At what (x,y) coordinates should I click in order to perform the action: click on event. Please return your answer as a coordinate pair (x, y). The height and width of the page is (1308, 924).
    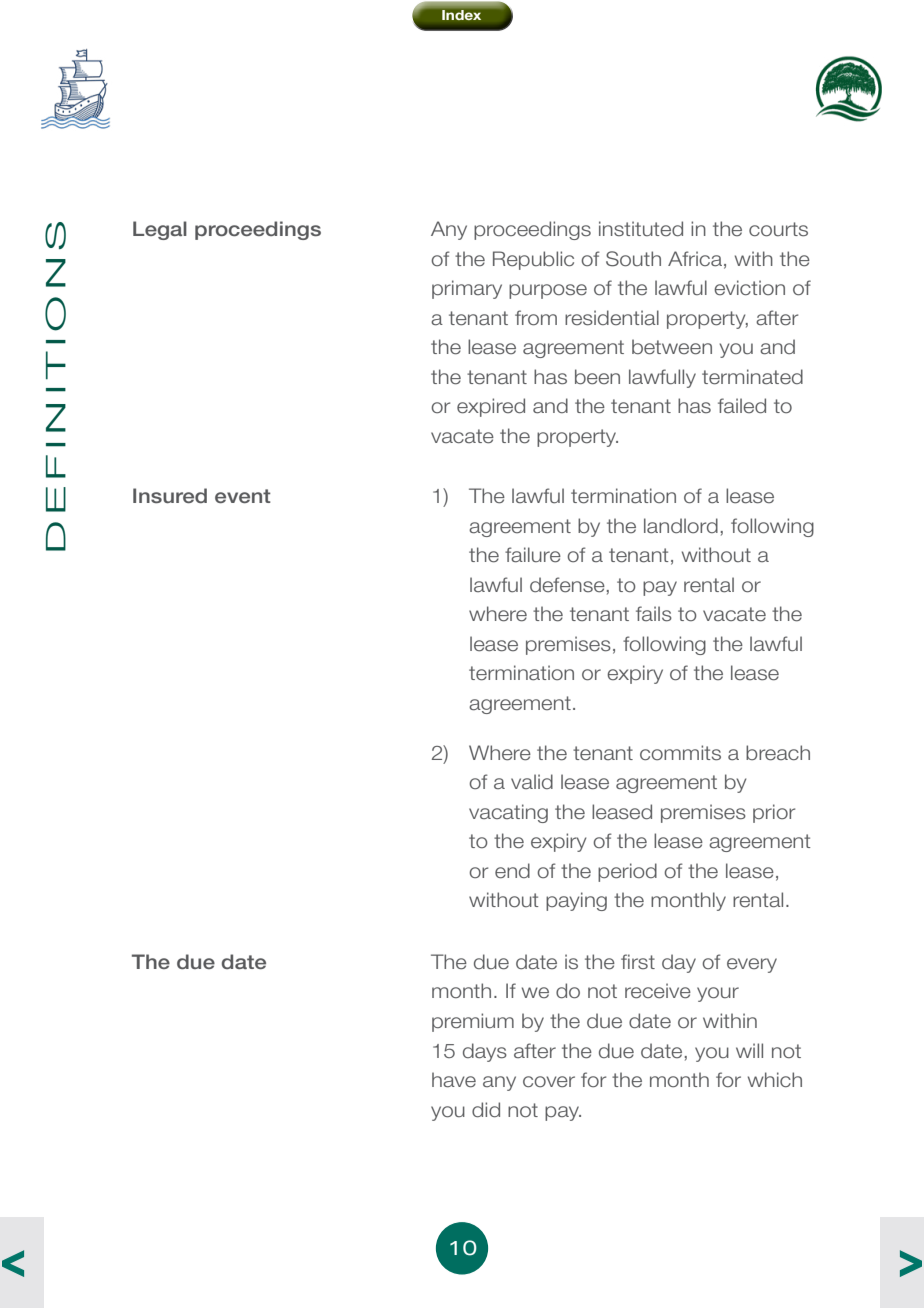
    Looking at the image, I should click on (243, 496).
